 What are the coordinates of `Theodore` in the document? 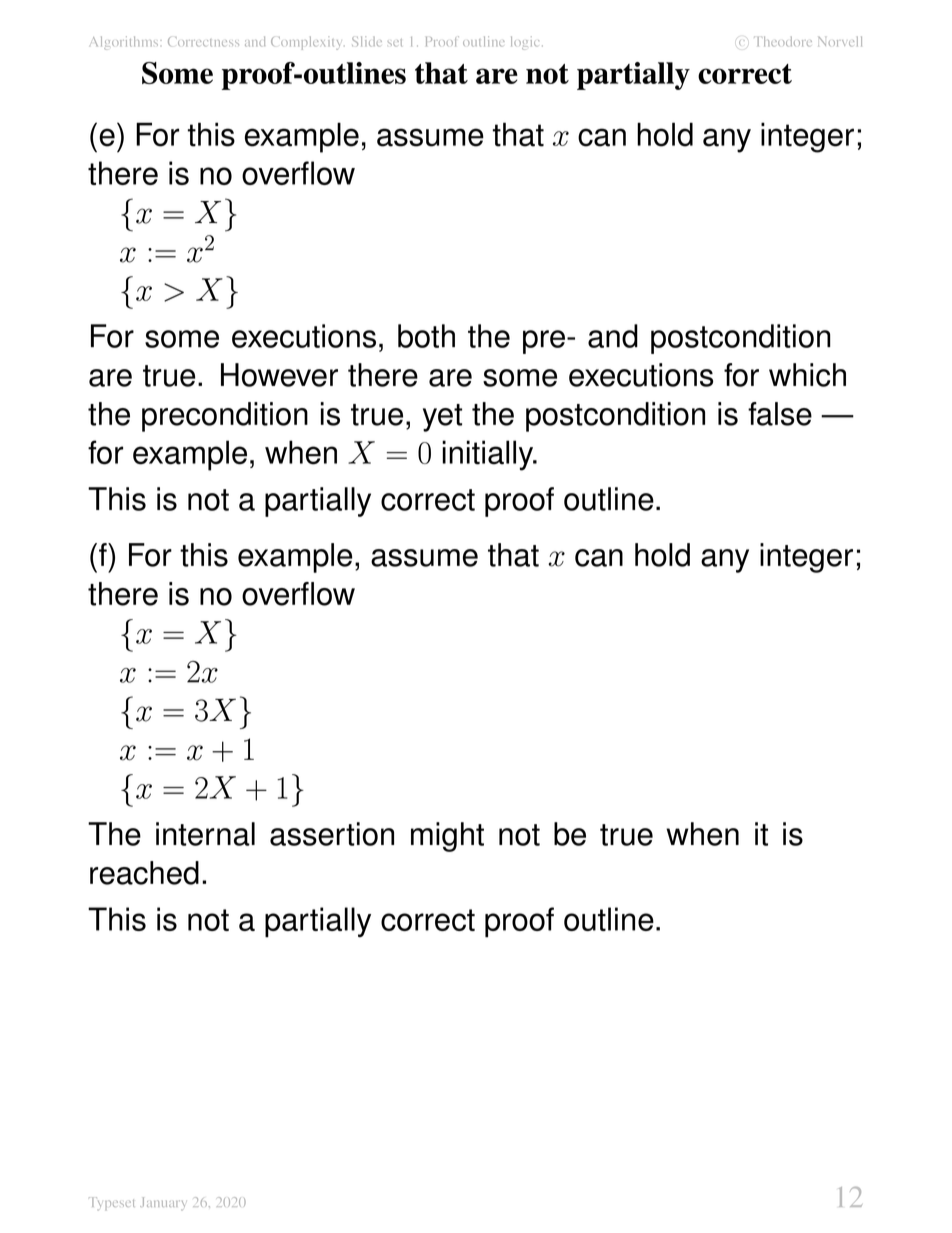 It's located at (784, 41).
